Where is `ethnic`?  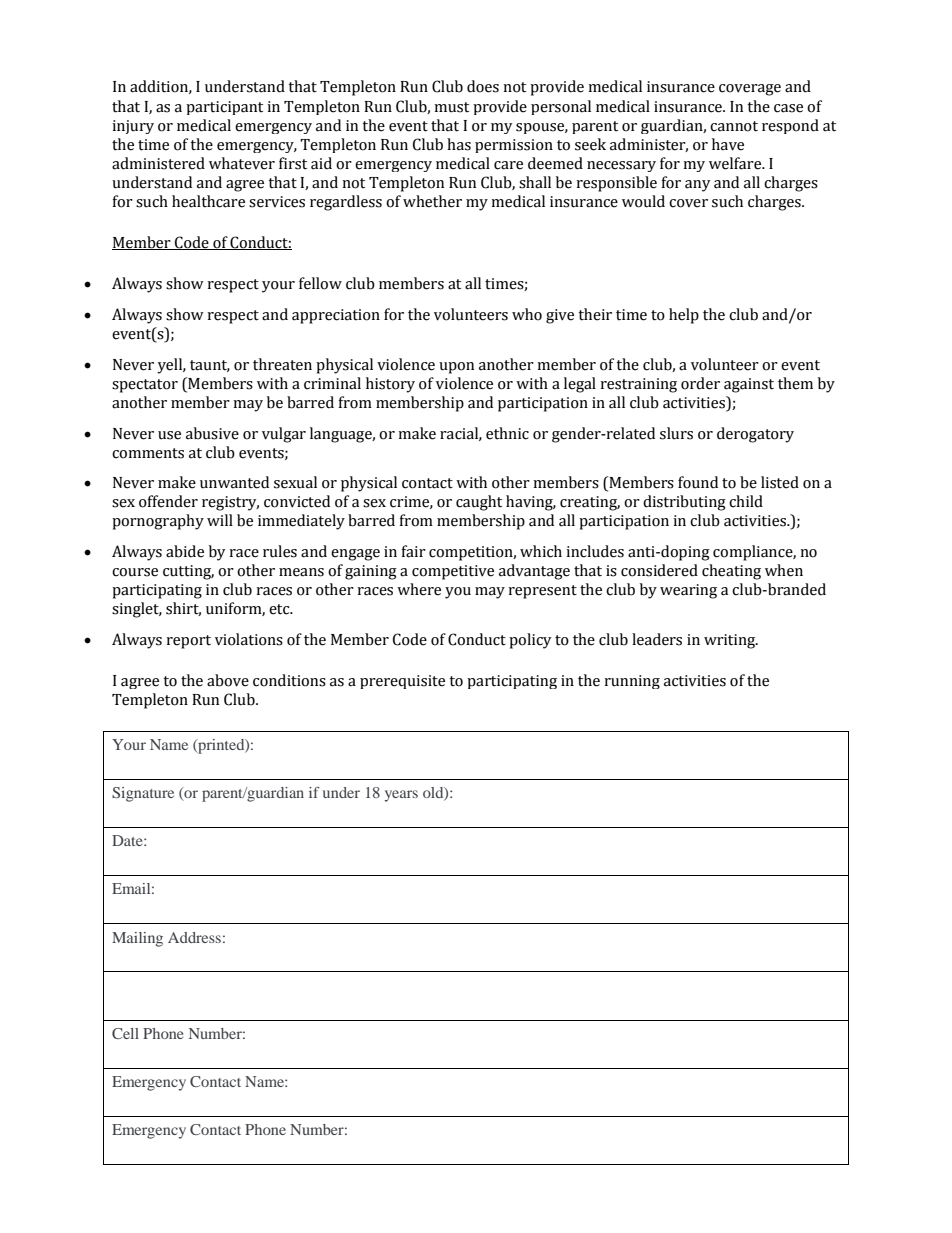 ethnic is located at coordinates (507, 433).
